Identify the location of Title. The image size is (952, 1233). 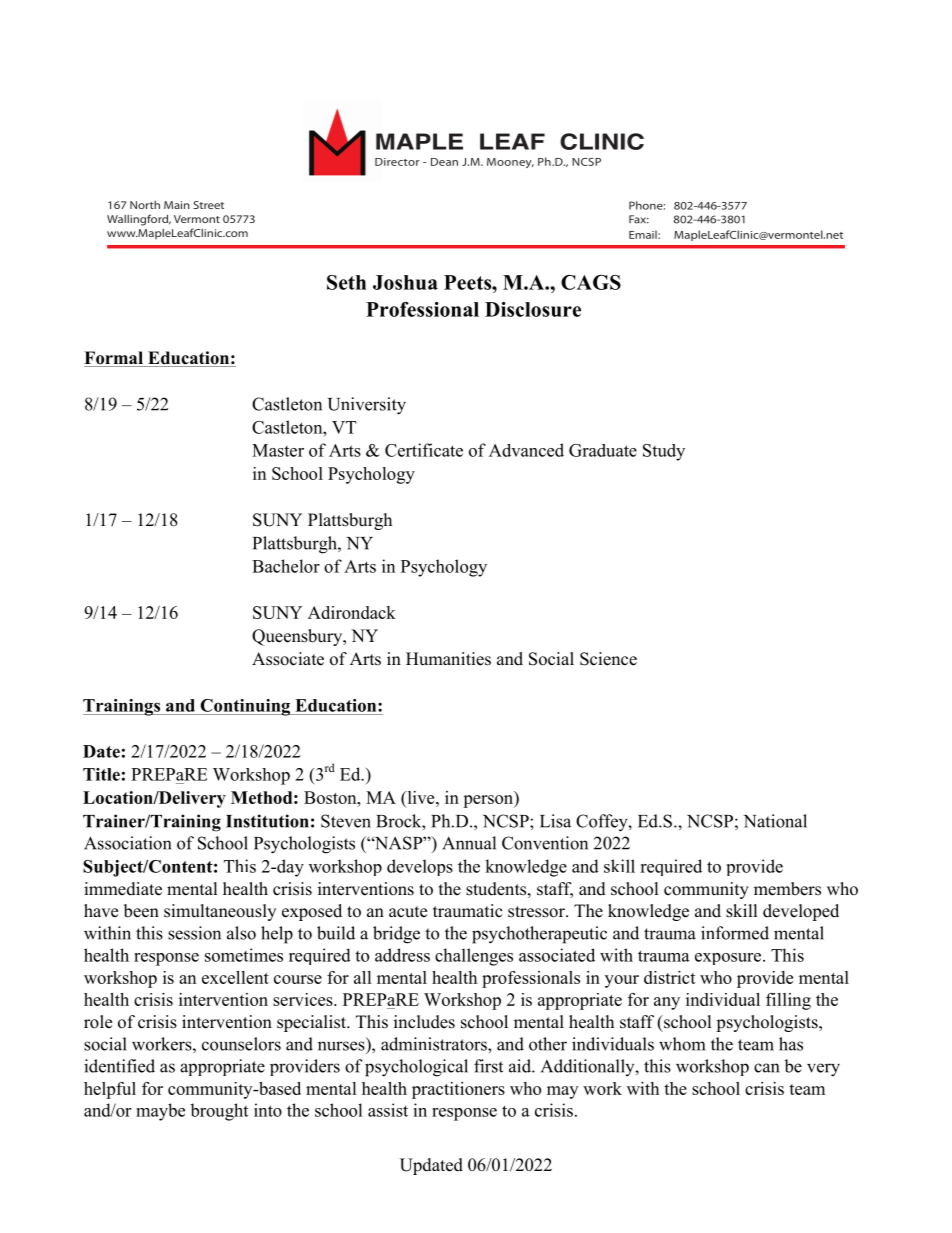
(101, 774).
